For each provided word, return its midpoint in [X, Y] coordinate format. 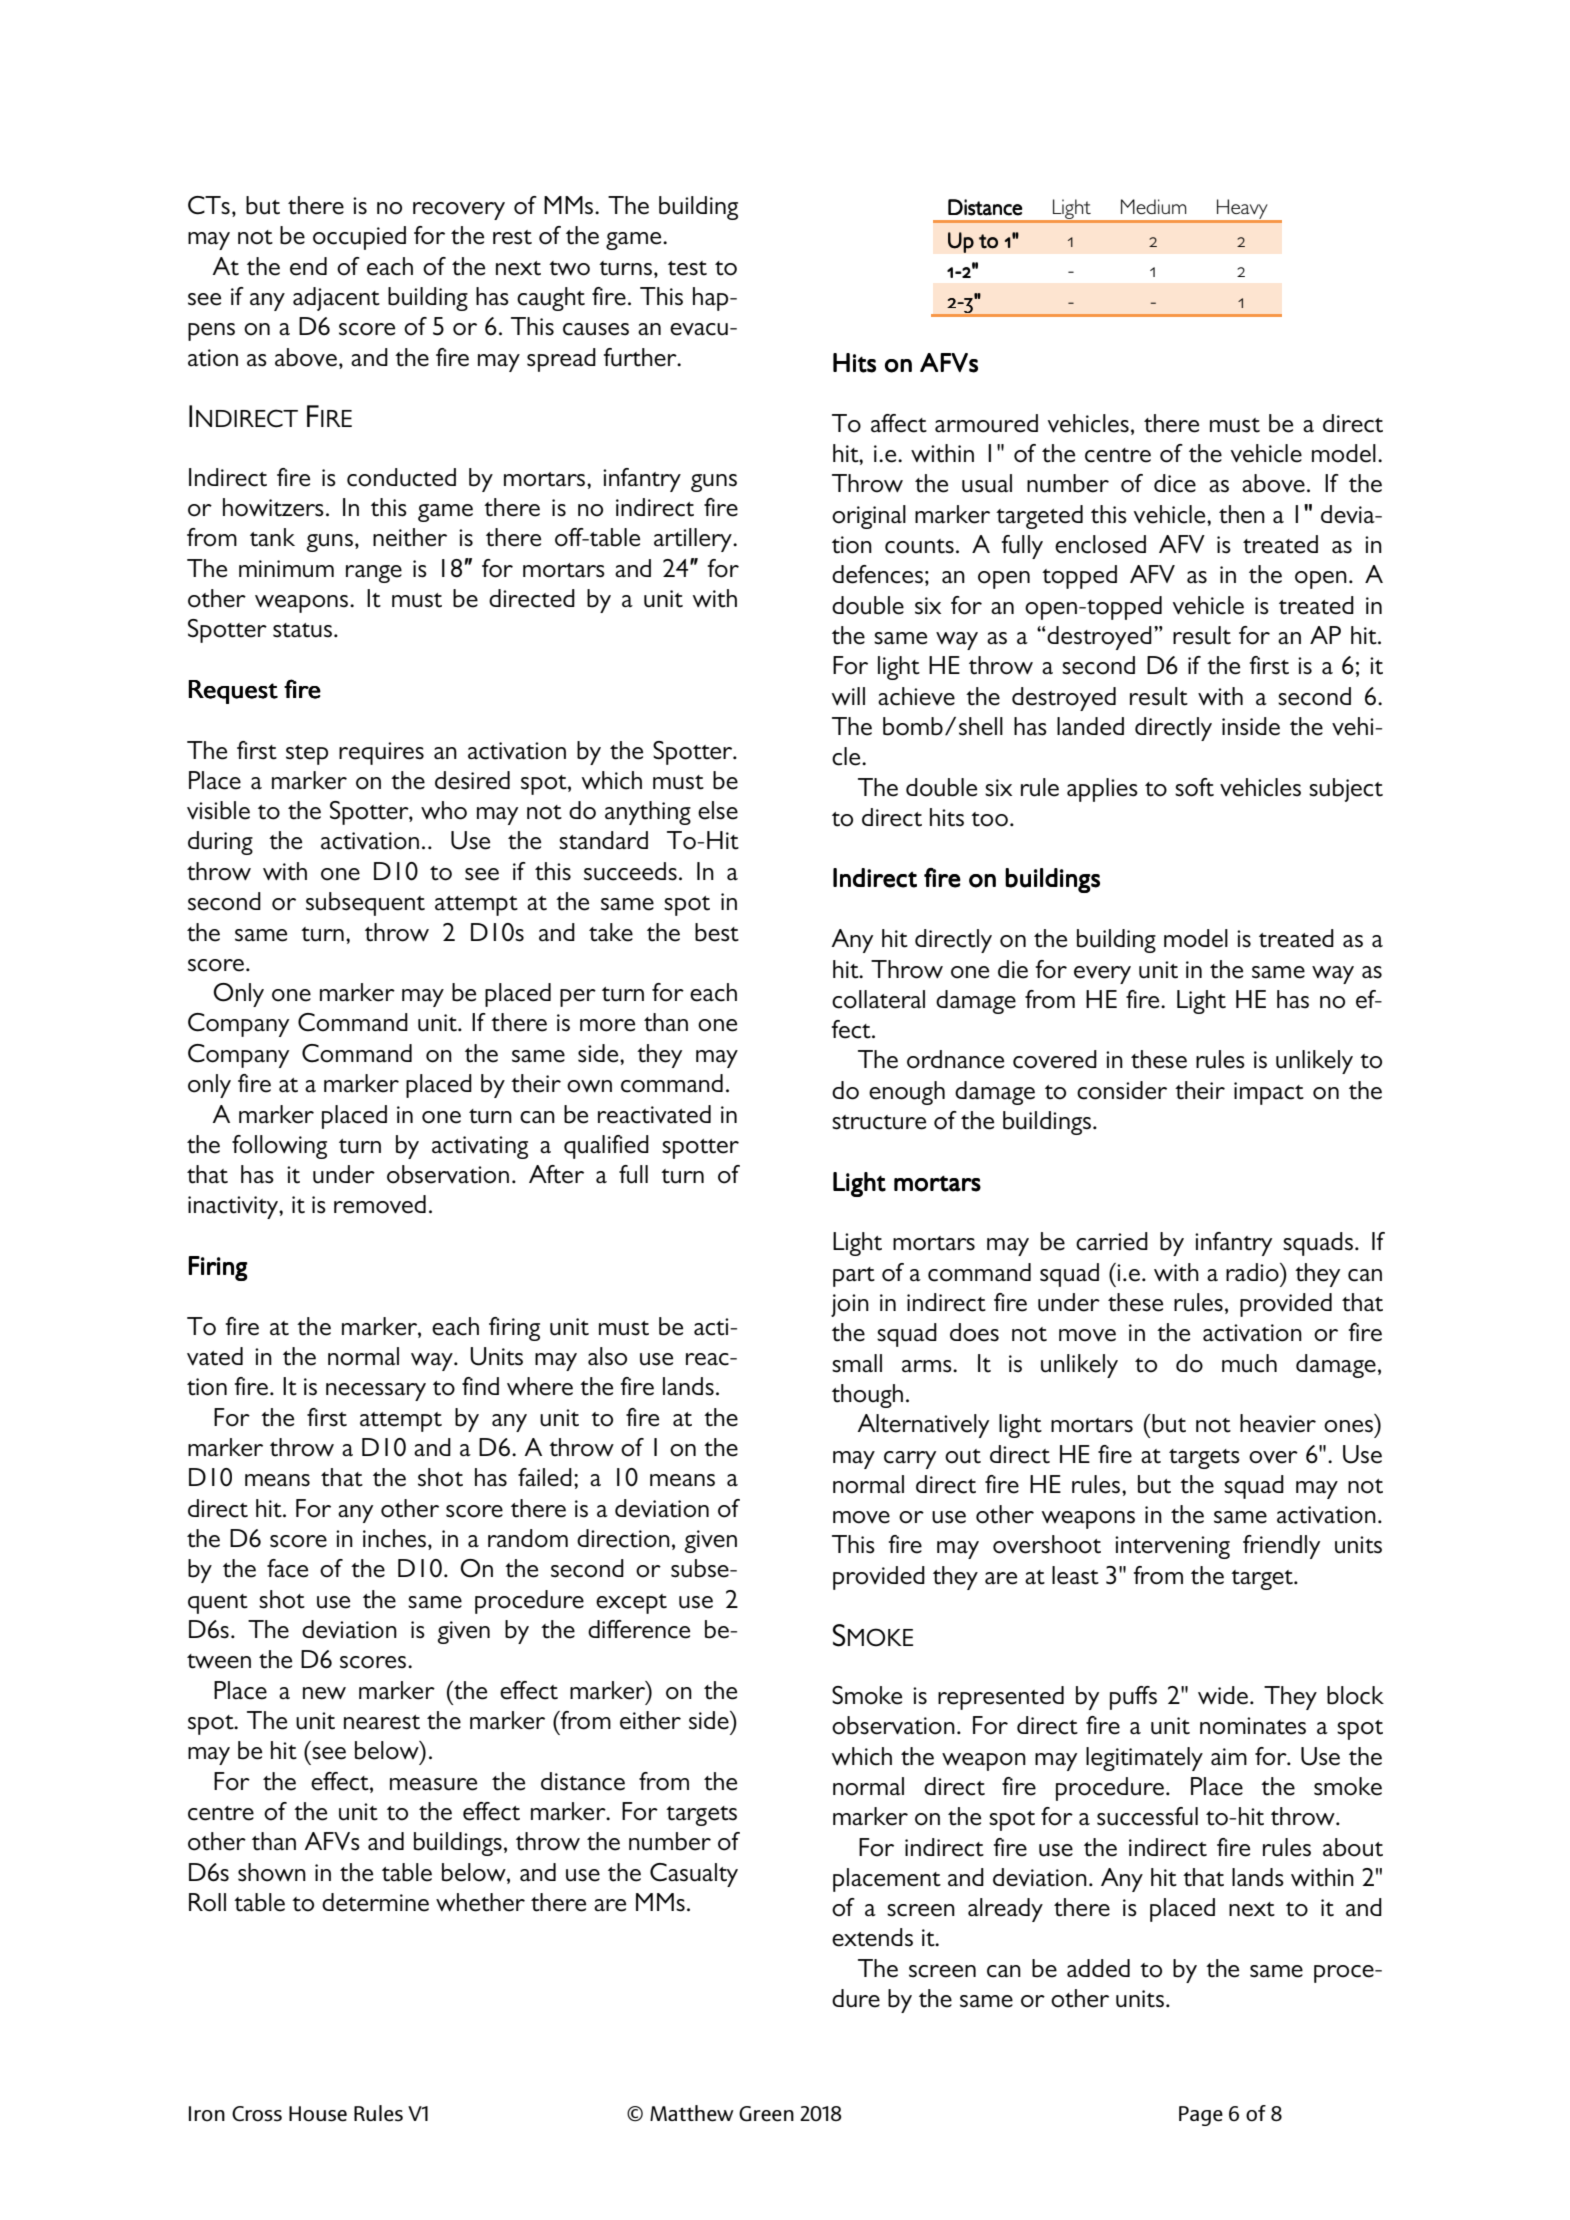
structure [879, 1122]
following [279, 1147]
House [318, 2114]
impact [1269, 1093]
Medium [1154, 206]
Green [766, 2114]
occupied [359, 238]
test [687, 268]
